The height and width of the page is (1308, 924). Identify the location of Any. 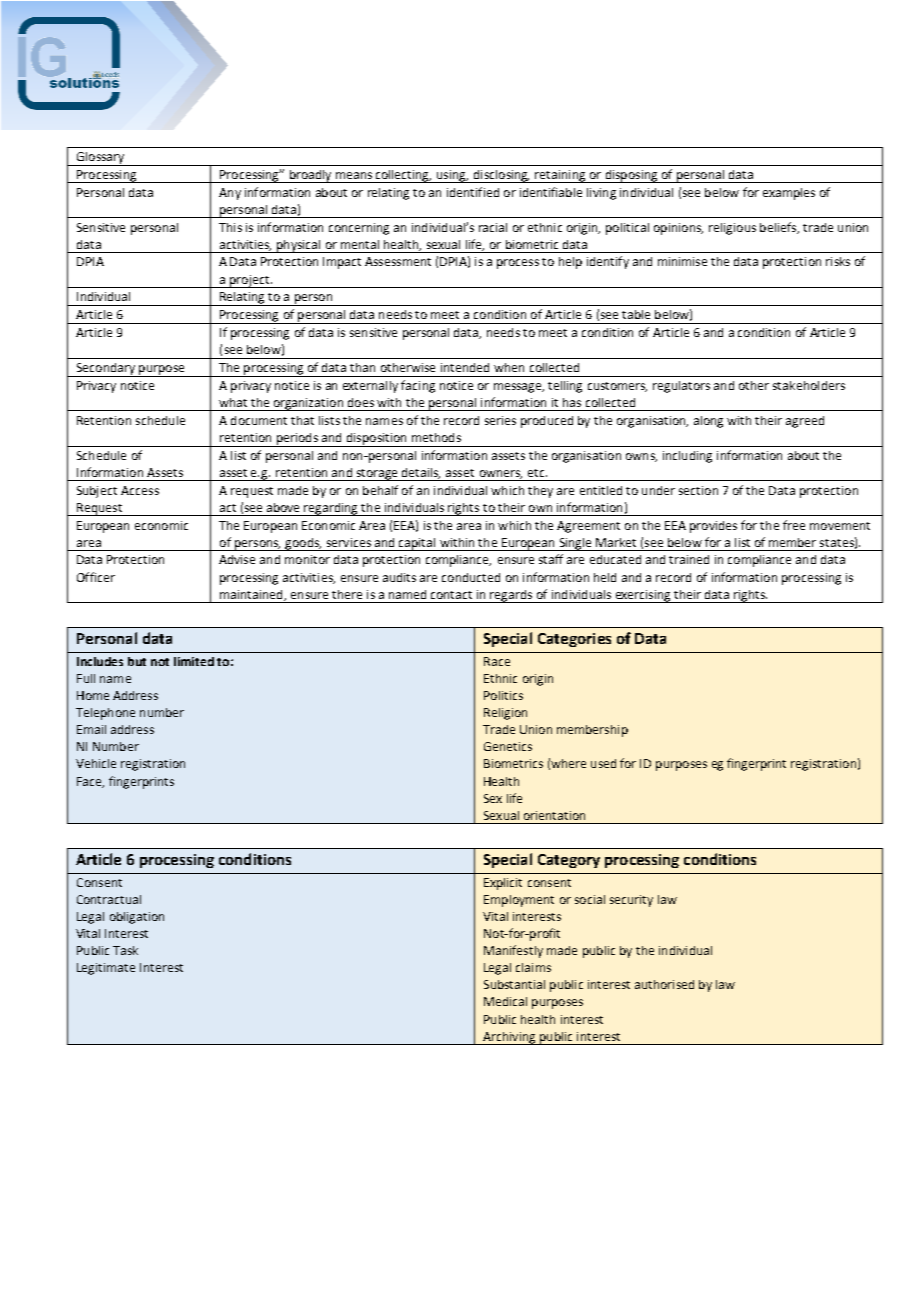
(230, 194).
